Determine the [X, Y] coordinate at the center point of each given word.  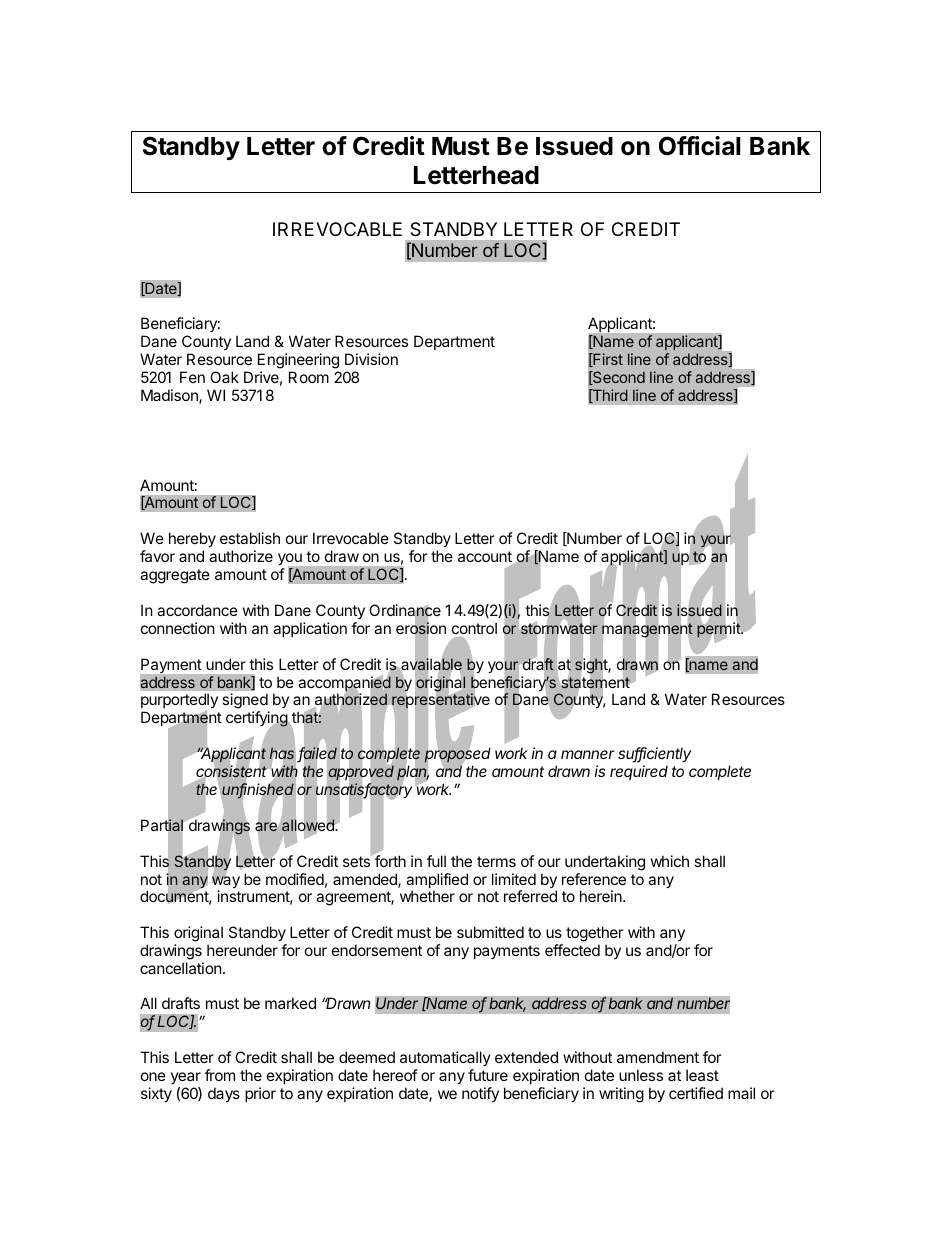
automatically [445, 1060]
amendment [658, 1057]
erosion [421, 629]
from [220, 1075]
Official [699, 146]
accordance [197, 610]
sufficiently [654, 755]
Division [371, 359]
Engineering [298, 362]
